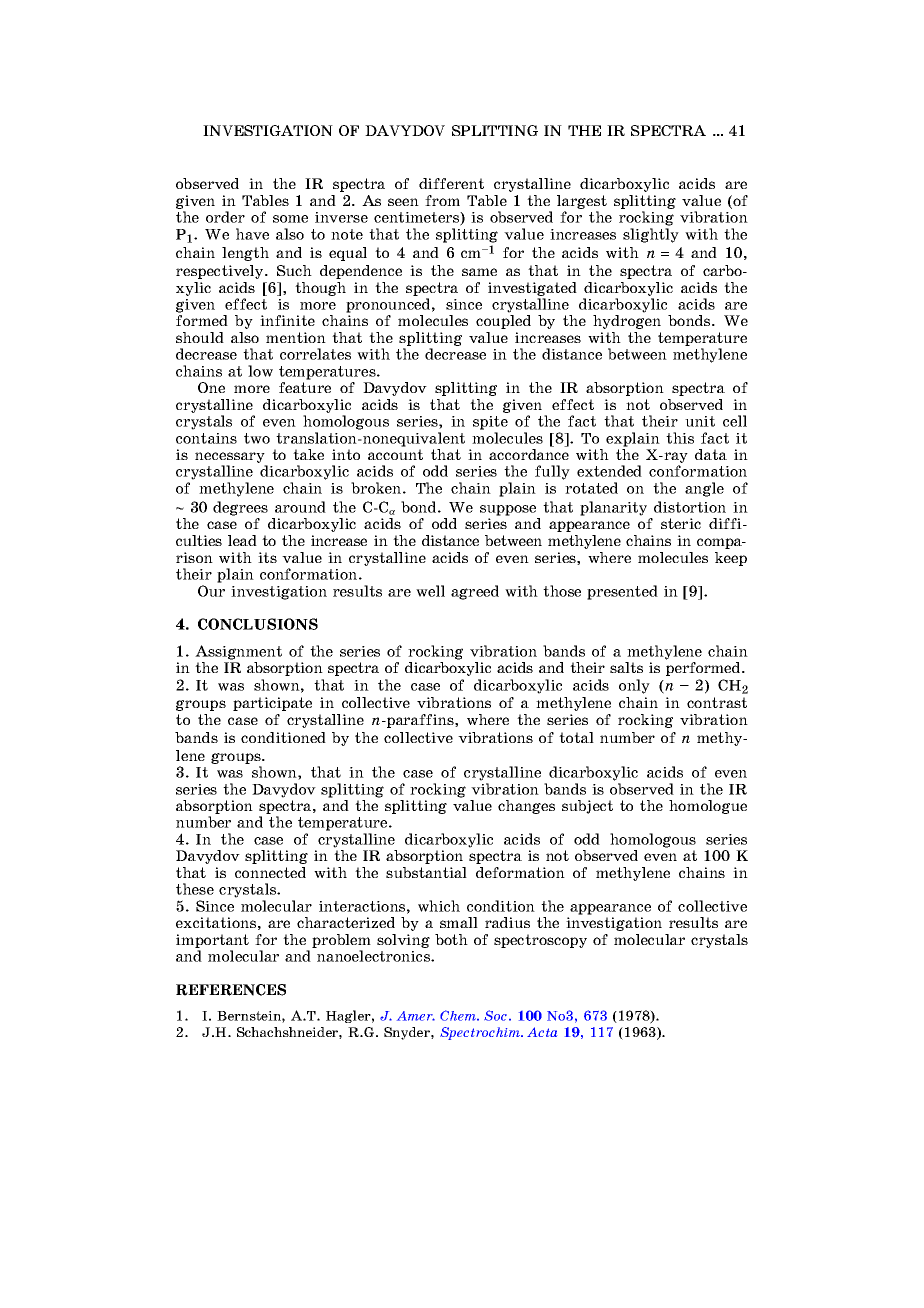  Describe the element at coordinates (459, 1015) in the screenshot. I see `Chem` at that location.
